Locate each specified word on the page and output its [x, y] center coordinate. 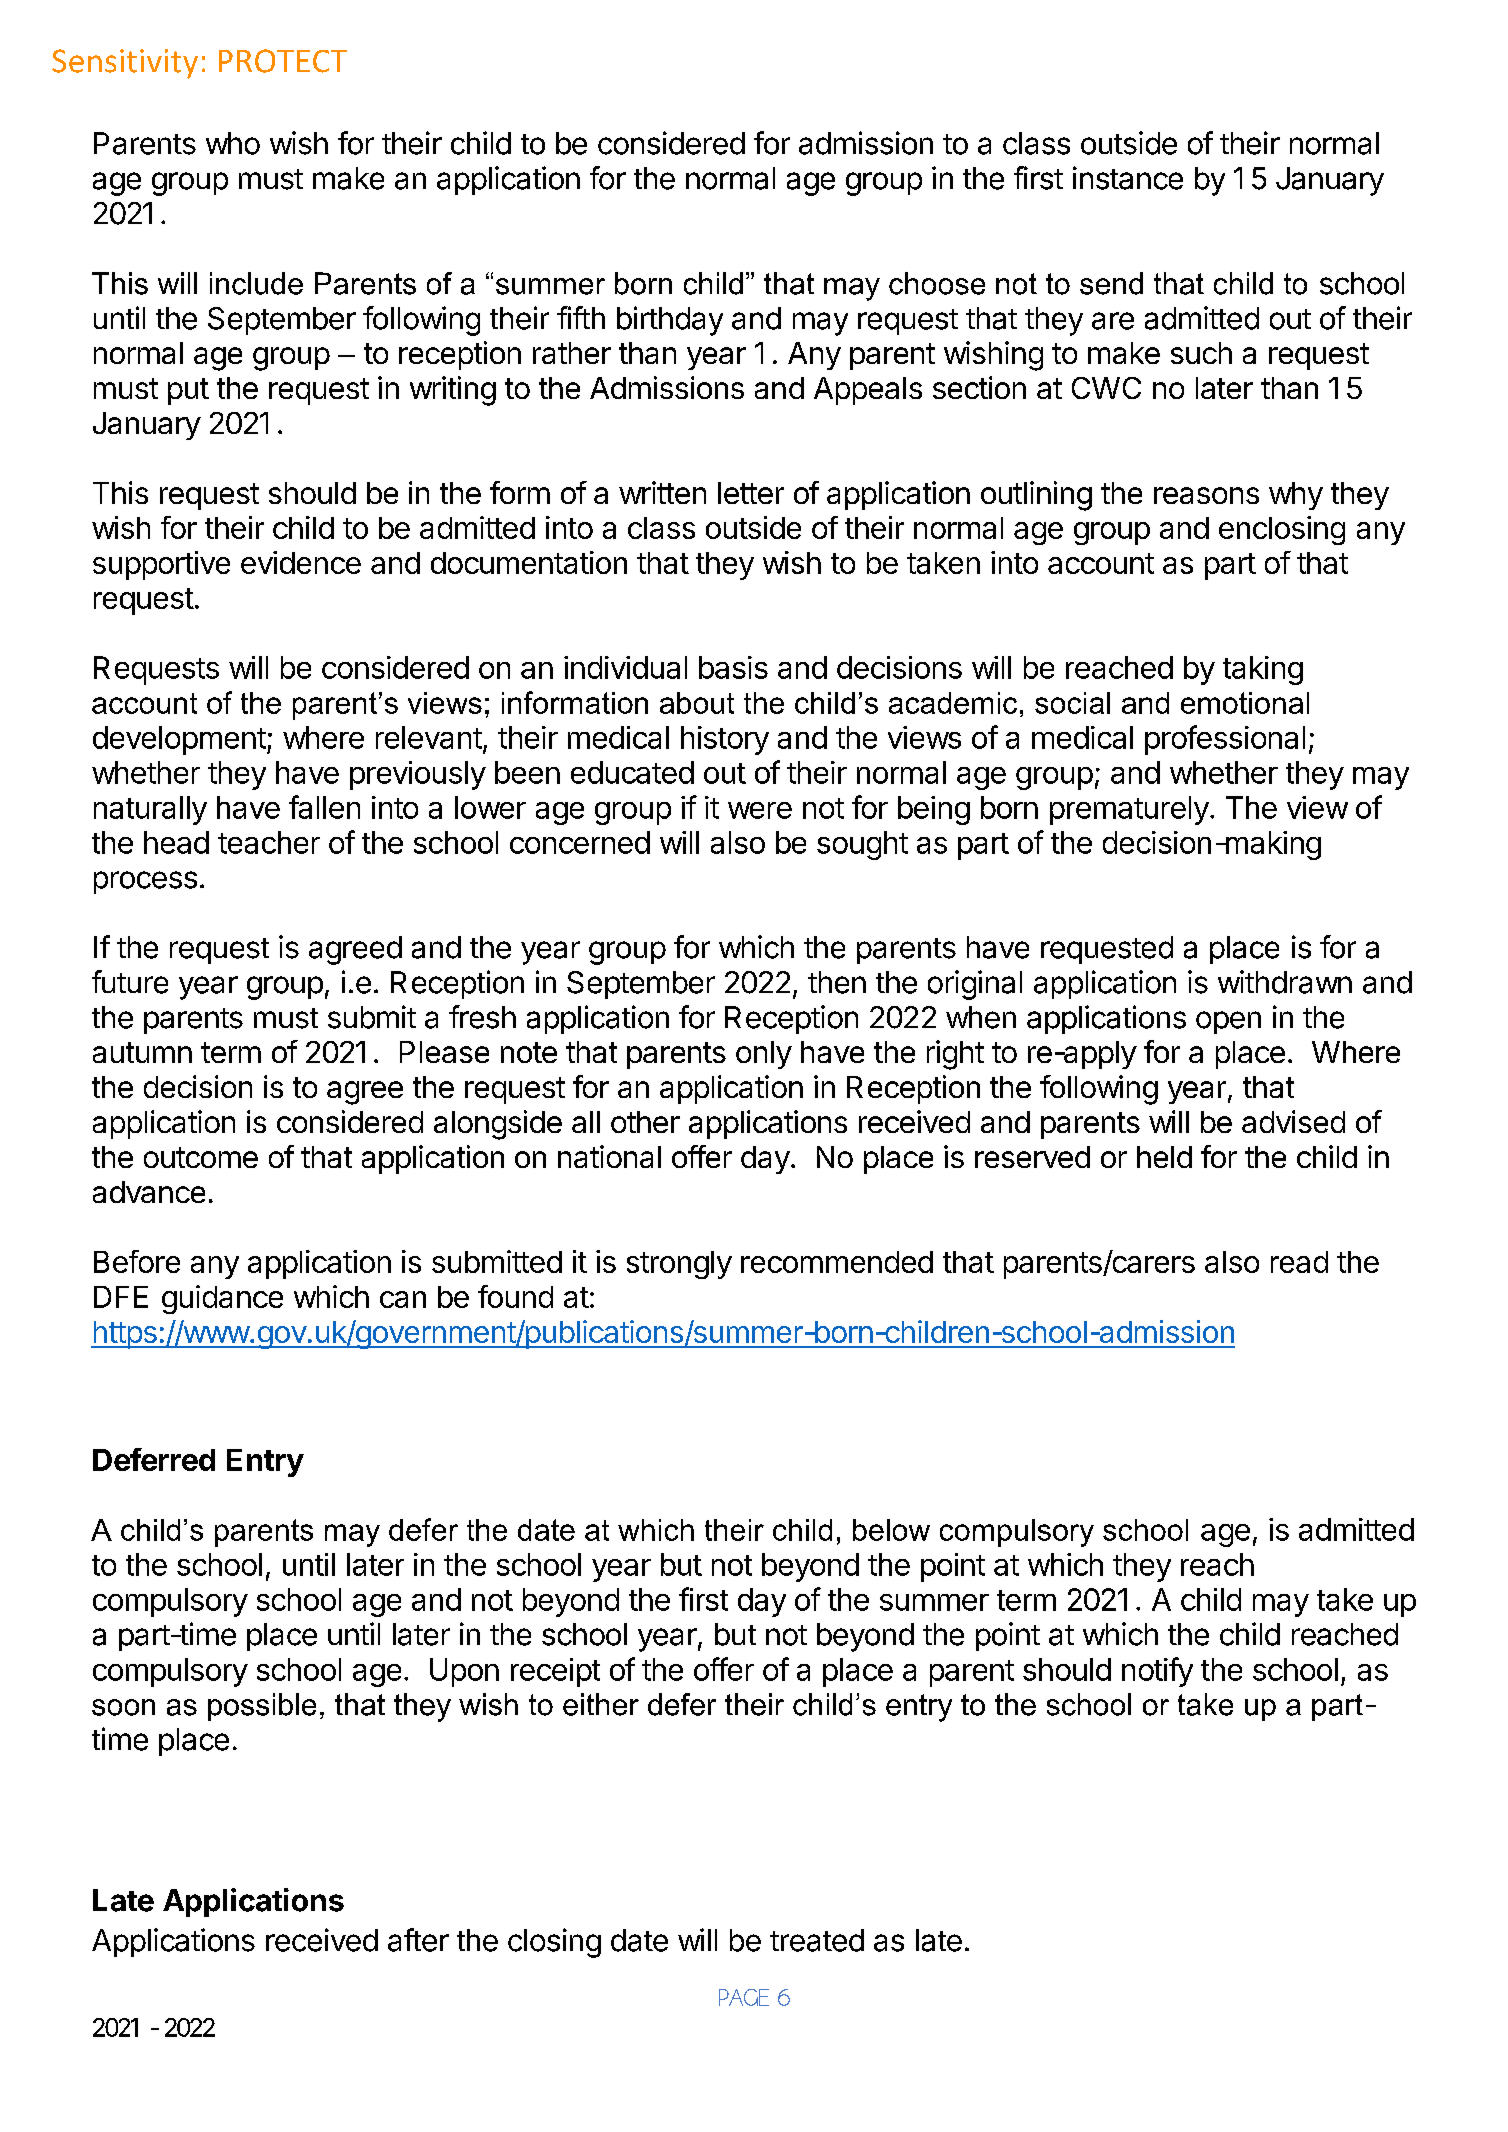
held [1164, 1157]
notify [1157, 1672]
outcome [201, 1157]
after [418, 1940]
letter [751, 493]
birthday [670, 321]
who [233, 143]
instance [1128, 178]
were [760, 810]
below [891, 1530]
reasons [1206, 495]
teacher [269, 842]
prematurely [1129, 810]
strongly [679, 1265]
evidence [301, 562]
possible [262, 1707]
